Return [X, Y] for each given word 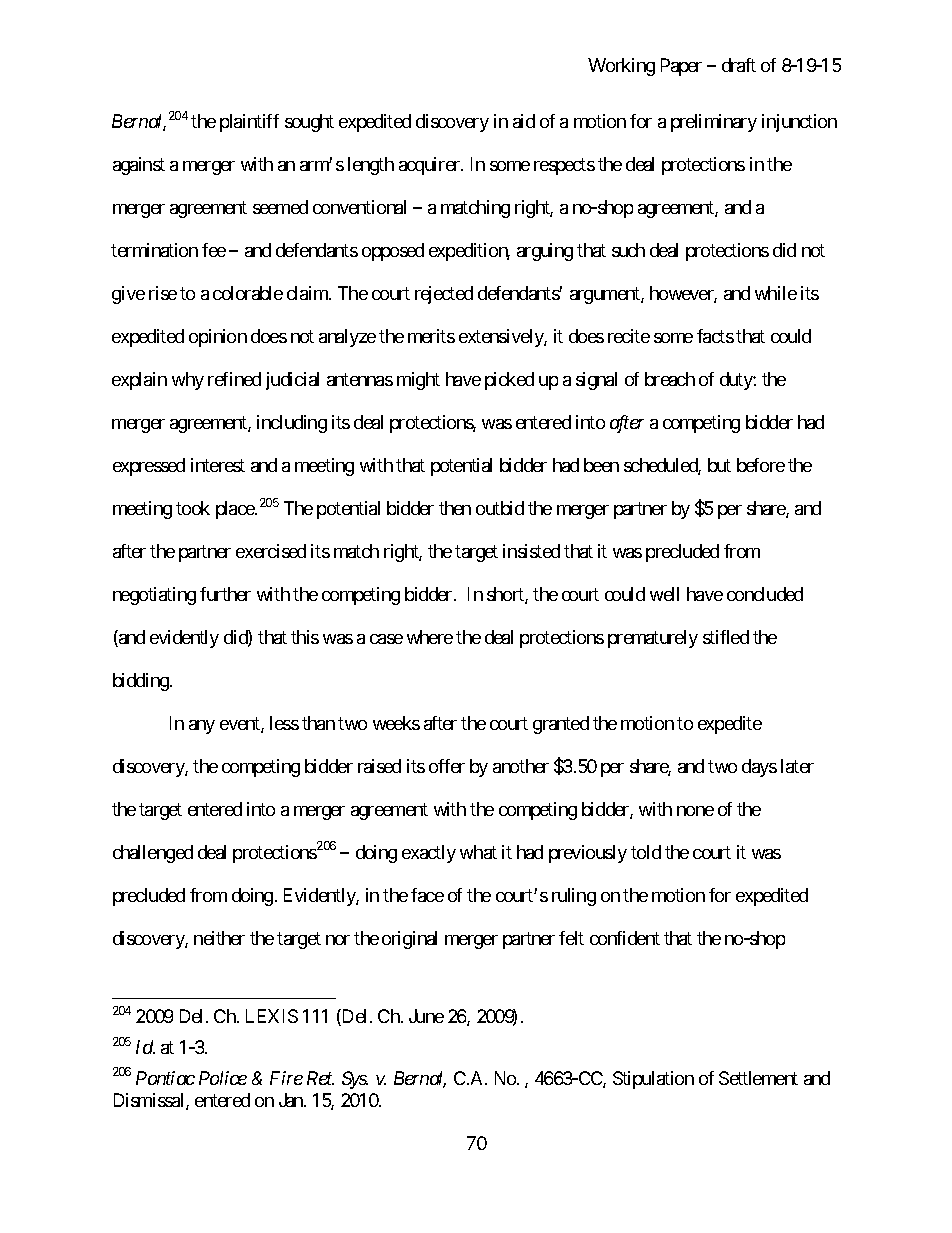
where [430, 637]
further [225, 594]
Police [223, 1078]
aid [524, 121]
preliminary [714, 123]
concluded [765, 594]
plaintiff [249, 123]
